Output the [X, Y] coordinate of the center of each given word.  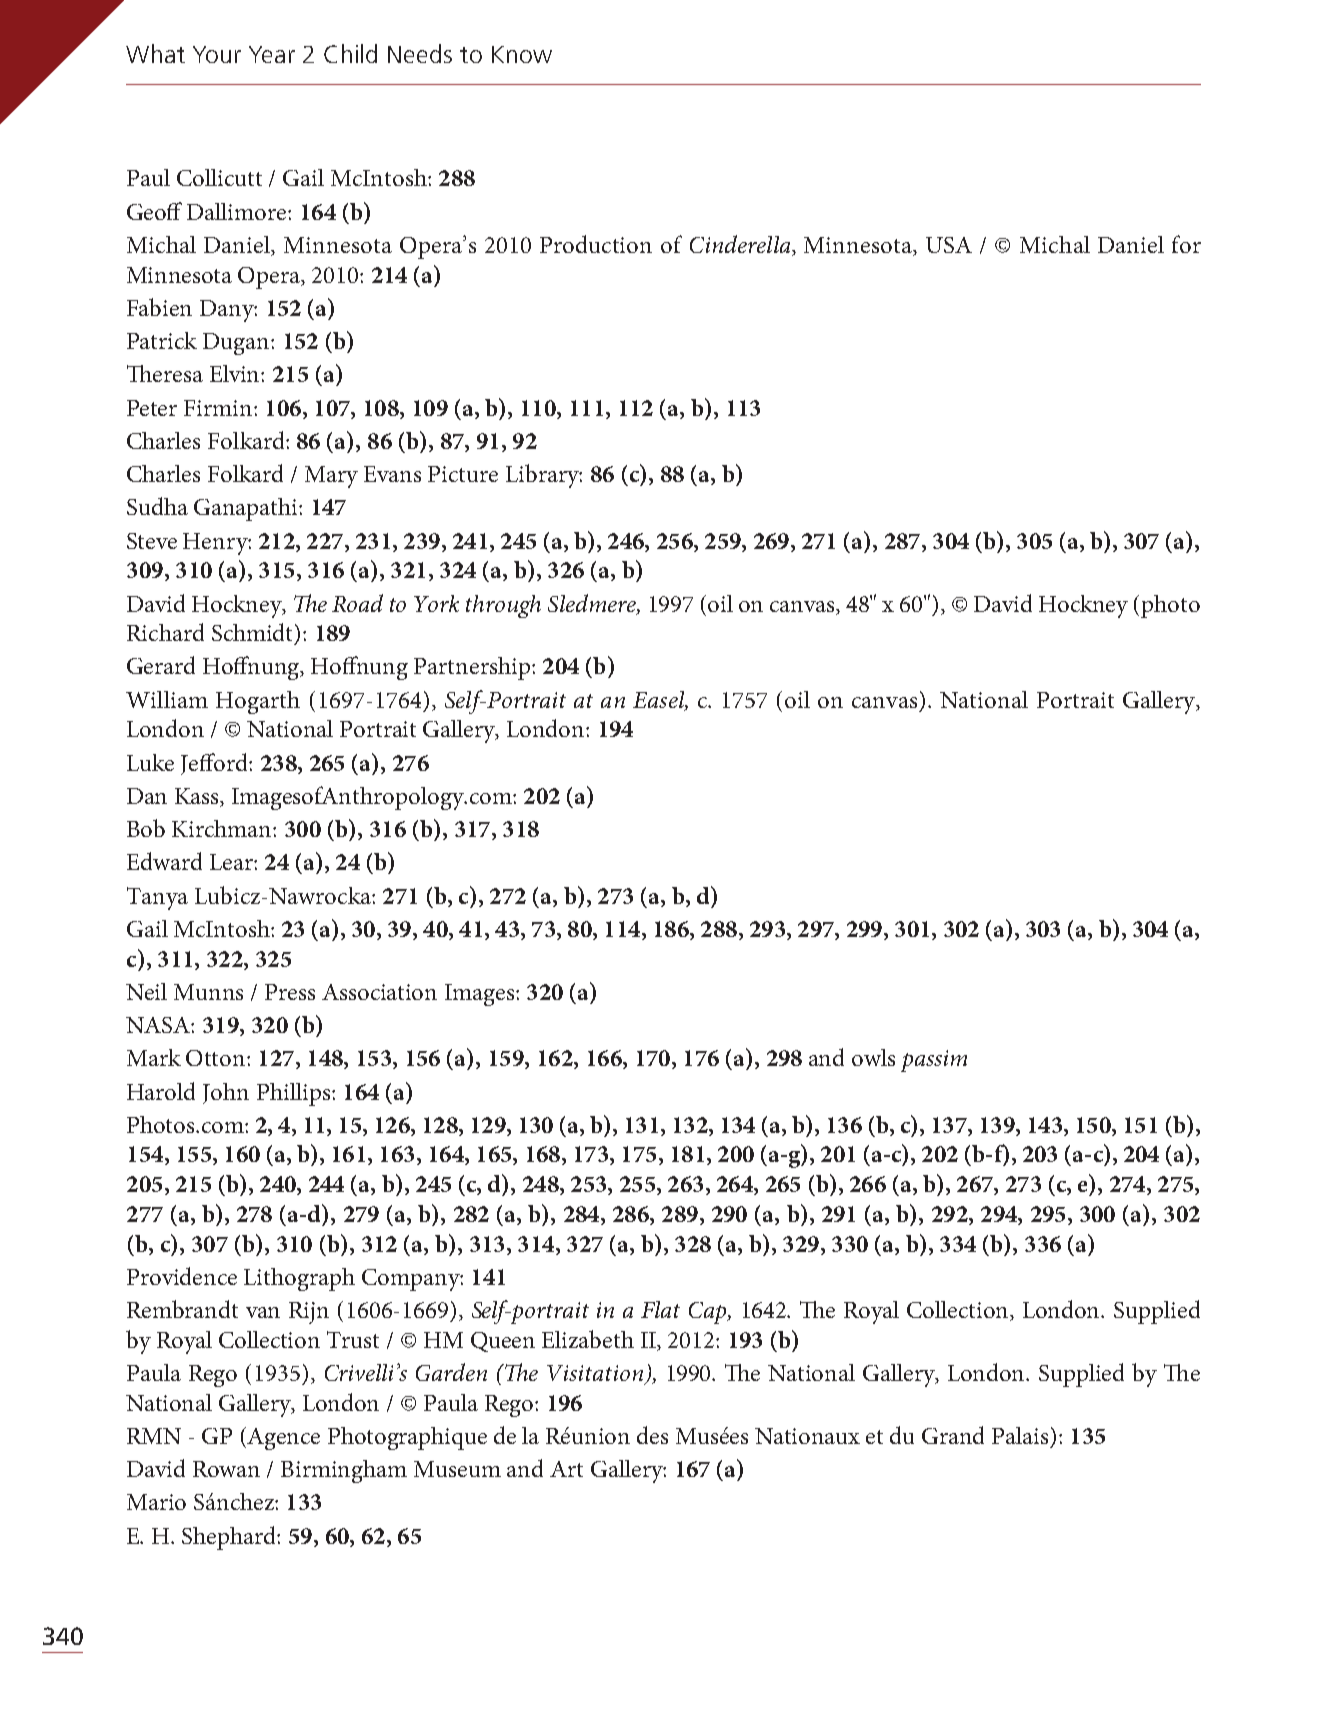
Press [290, 992]
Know [522, 54]
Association [379, 992]
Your [217, 54]
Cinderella [741, 245]
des [652, 1435]
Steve [152, 541]
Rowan [226, 1469]
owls [873, 1057]
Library [544, 476]
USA [949, 245]
